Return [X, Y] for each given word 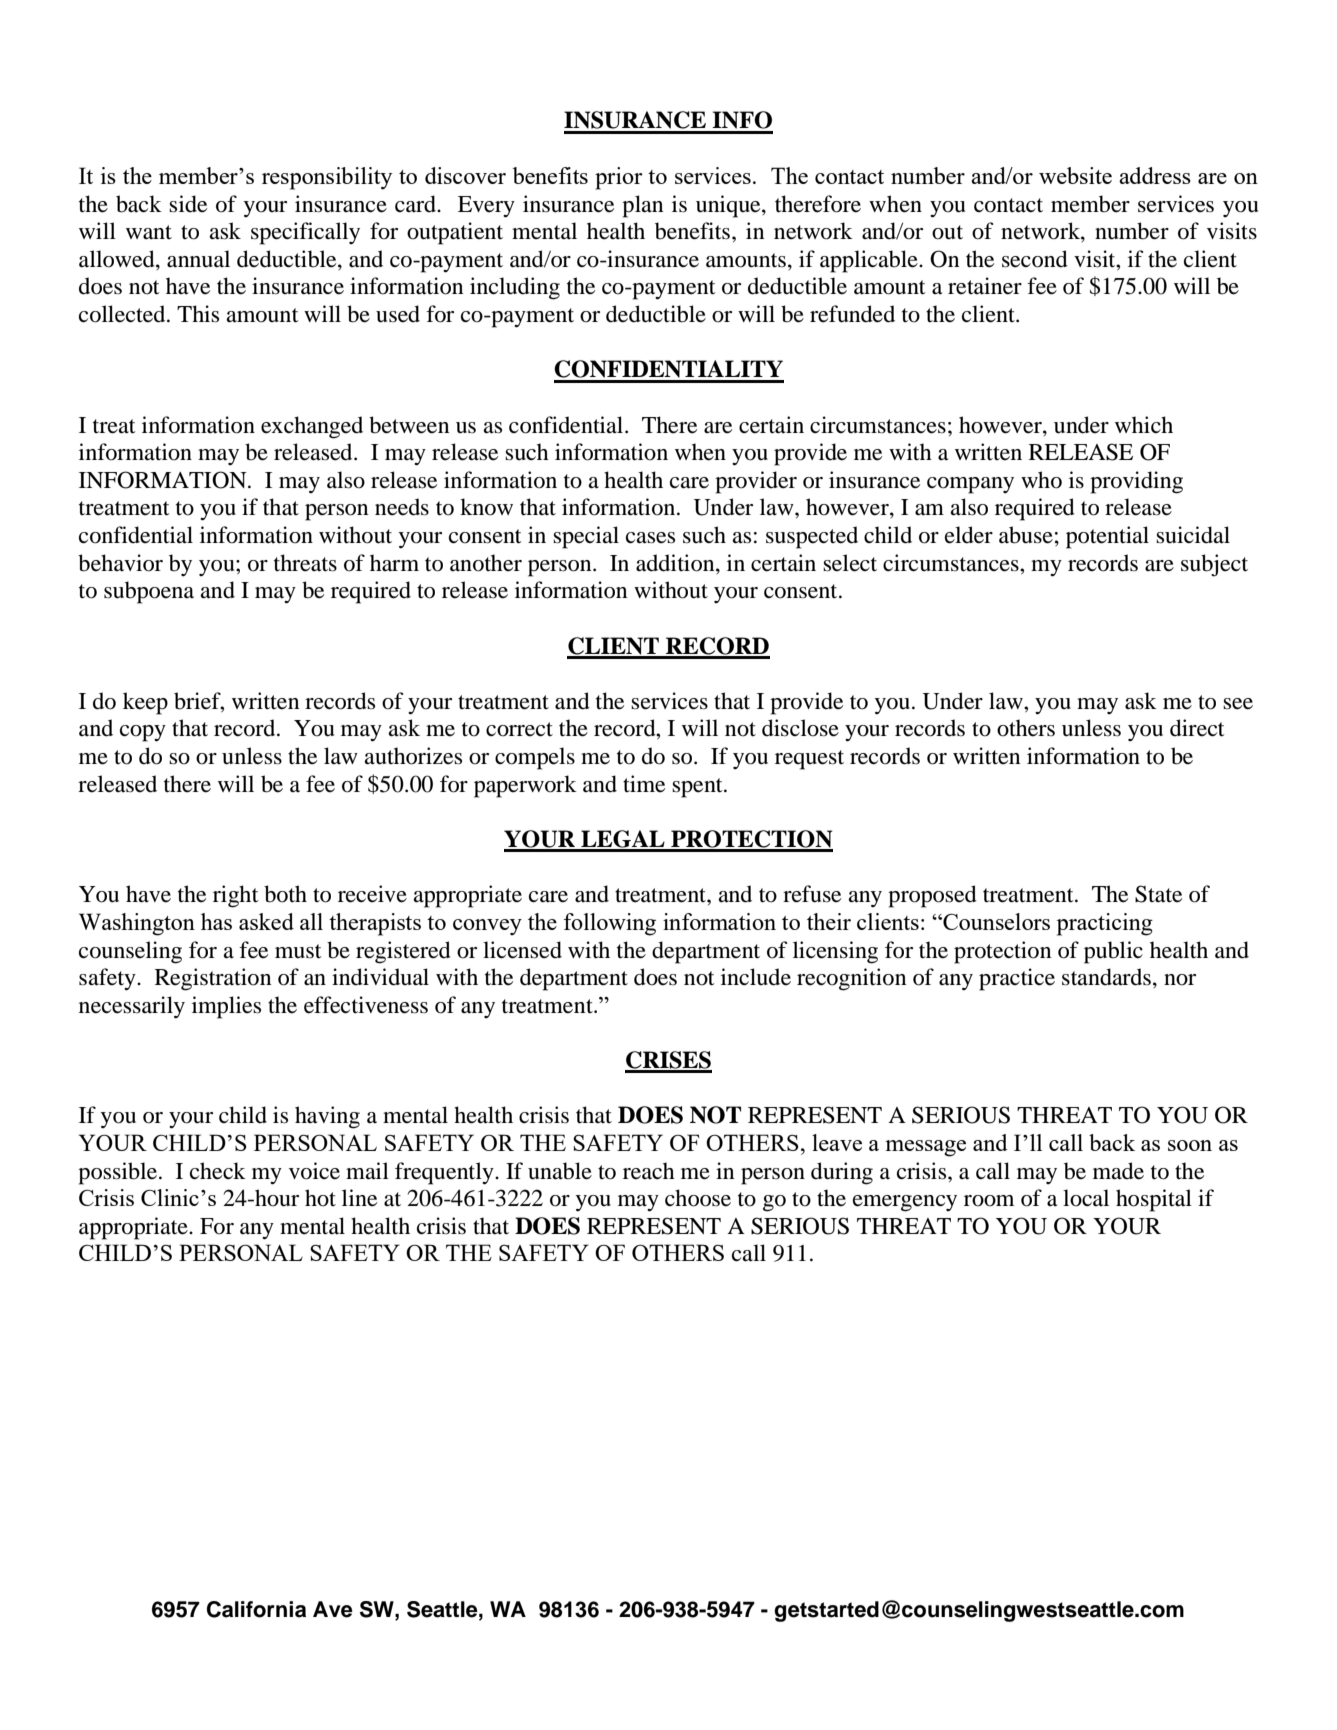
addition [676, 563]
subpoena [149, 592]
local [1086, 1198]
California [256, 1609]
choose [698, 1198]
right [236, 896]
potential [1107, 537]
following [610, 924]
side [188, 204]
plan [642, 206]
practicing [1105, 924]
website [1075, 175]
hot [320, 1198]
